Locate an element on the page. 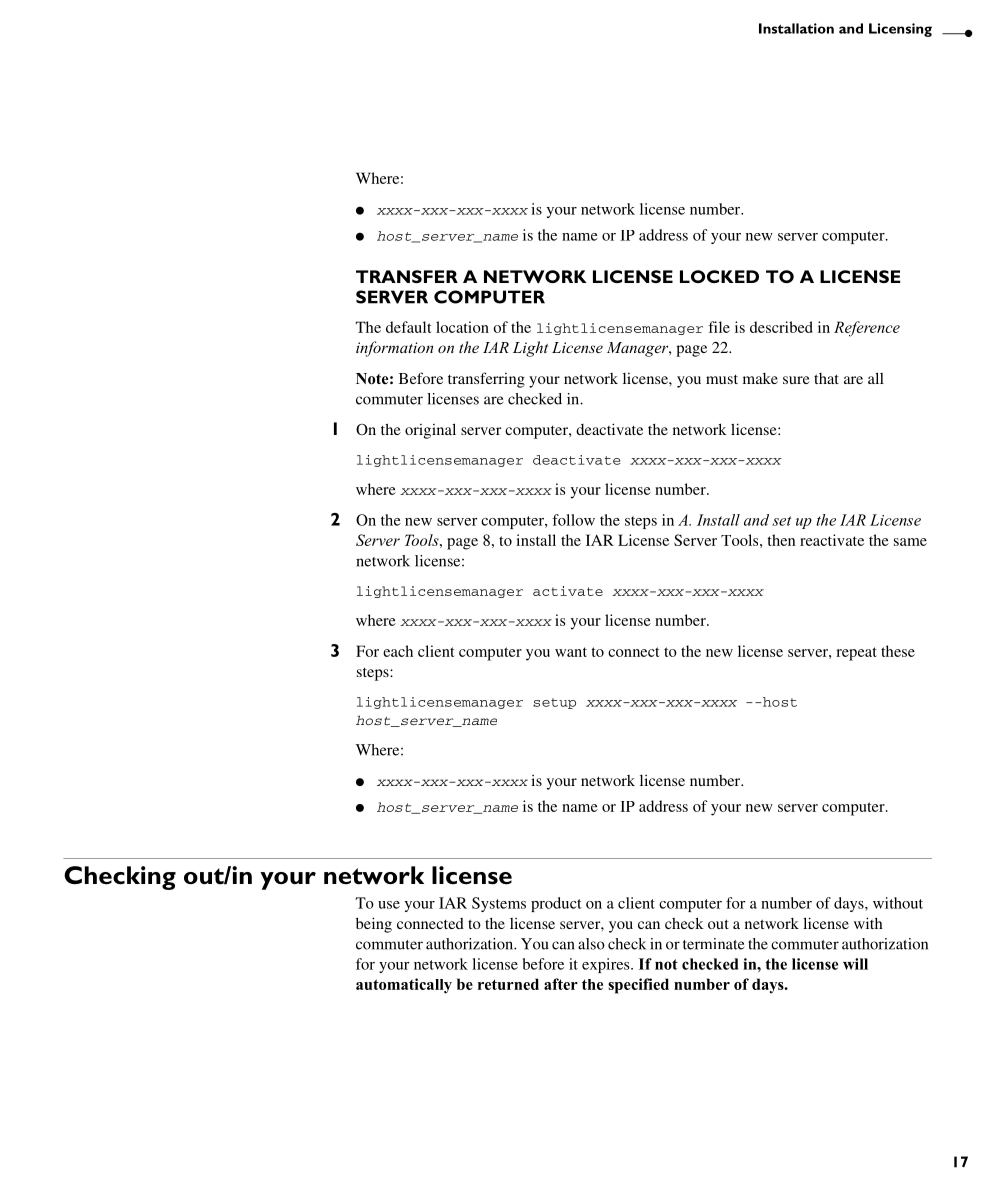 This page has width=995, height=1204. specified is located at coordinates (638, 986).
